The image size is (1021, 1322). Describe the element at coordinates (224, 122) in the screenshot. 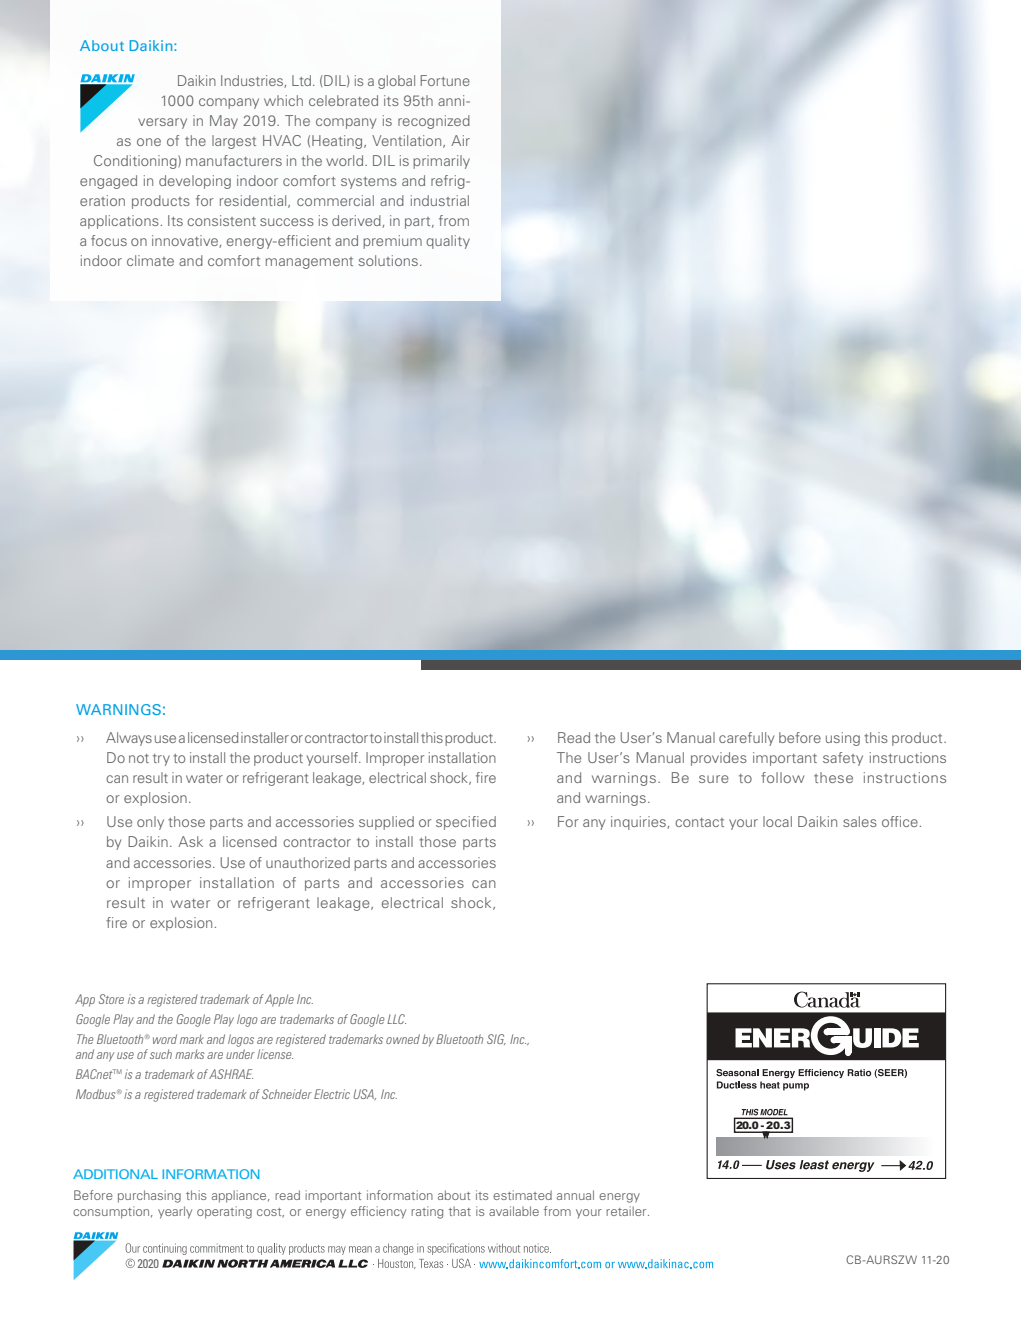

I see `May` at that location.
